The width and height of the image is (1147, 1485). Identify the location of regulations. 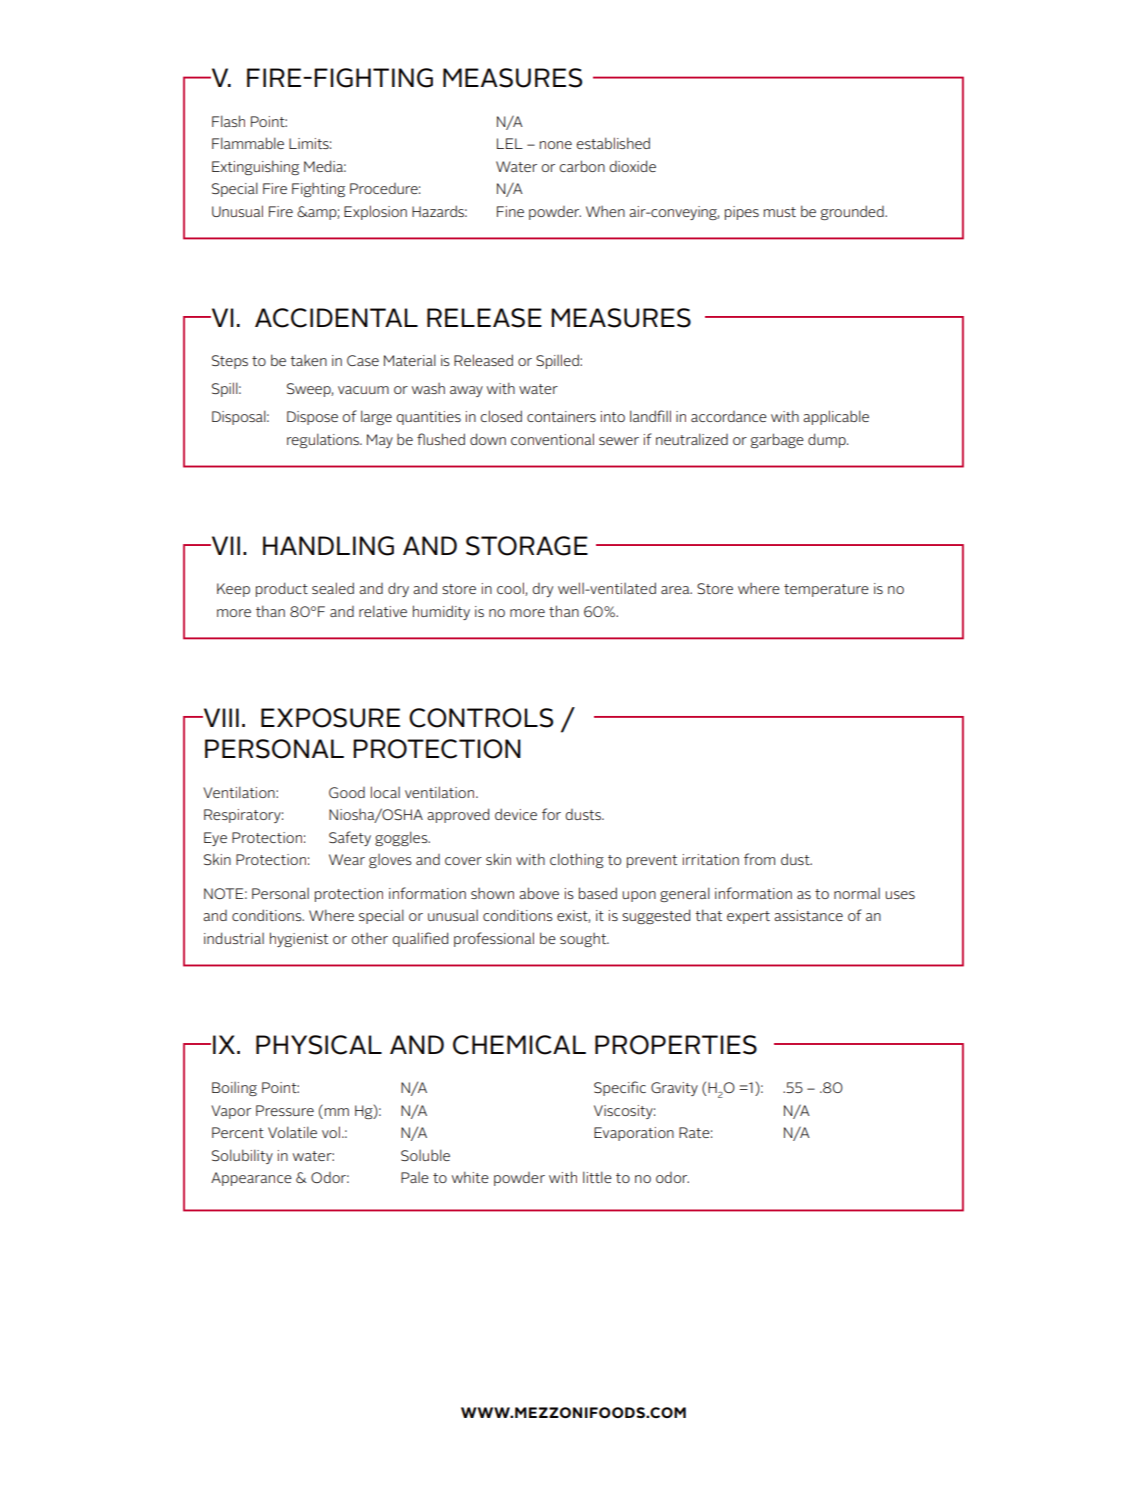
(324, 440).
